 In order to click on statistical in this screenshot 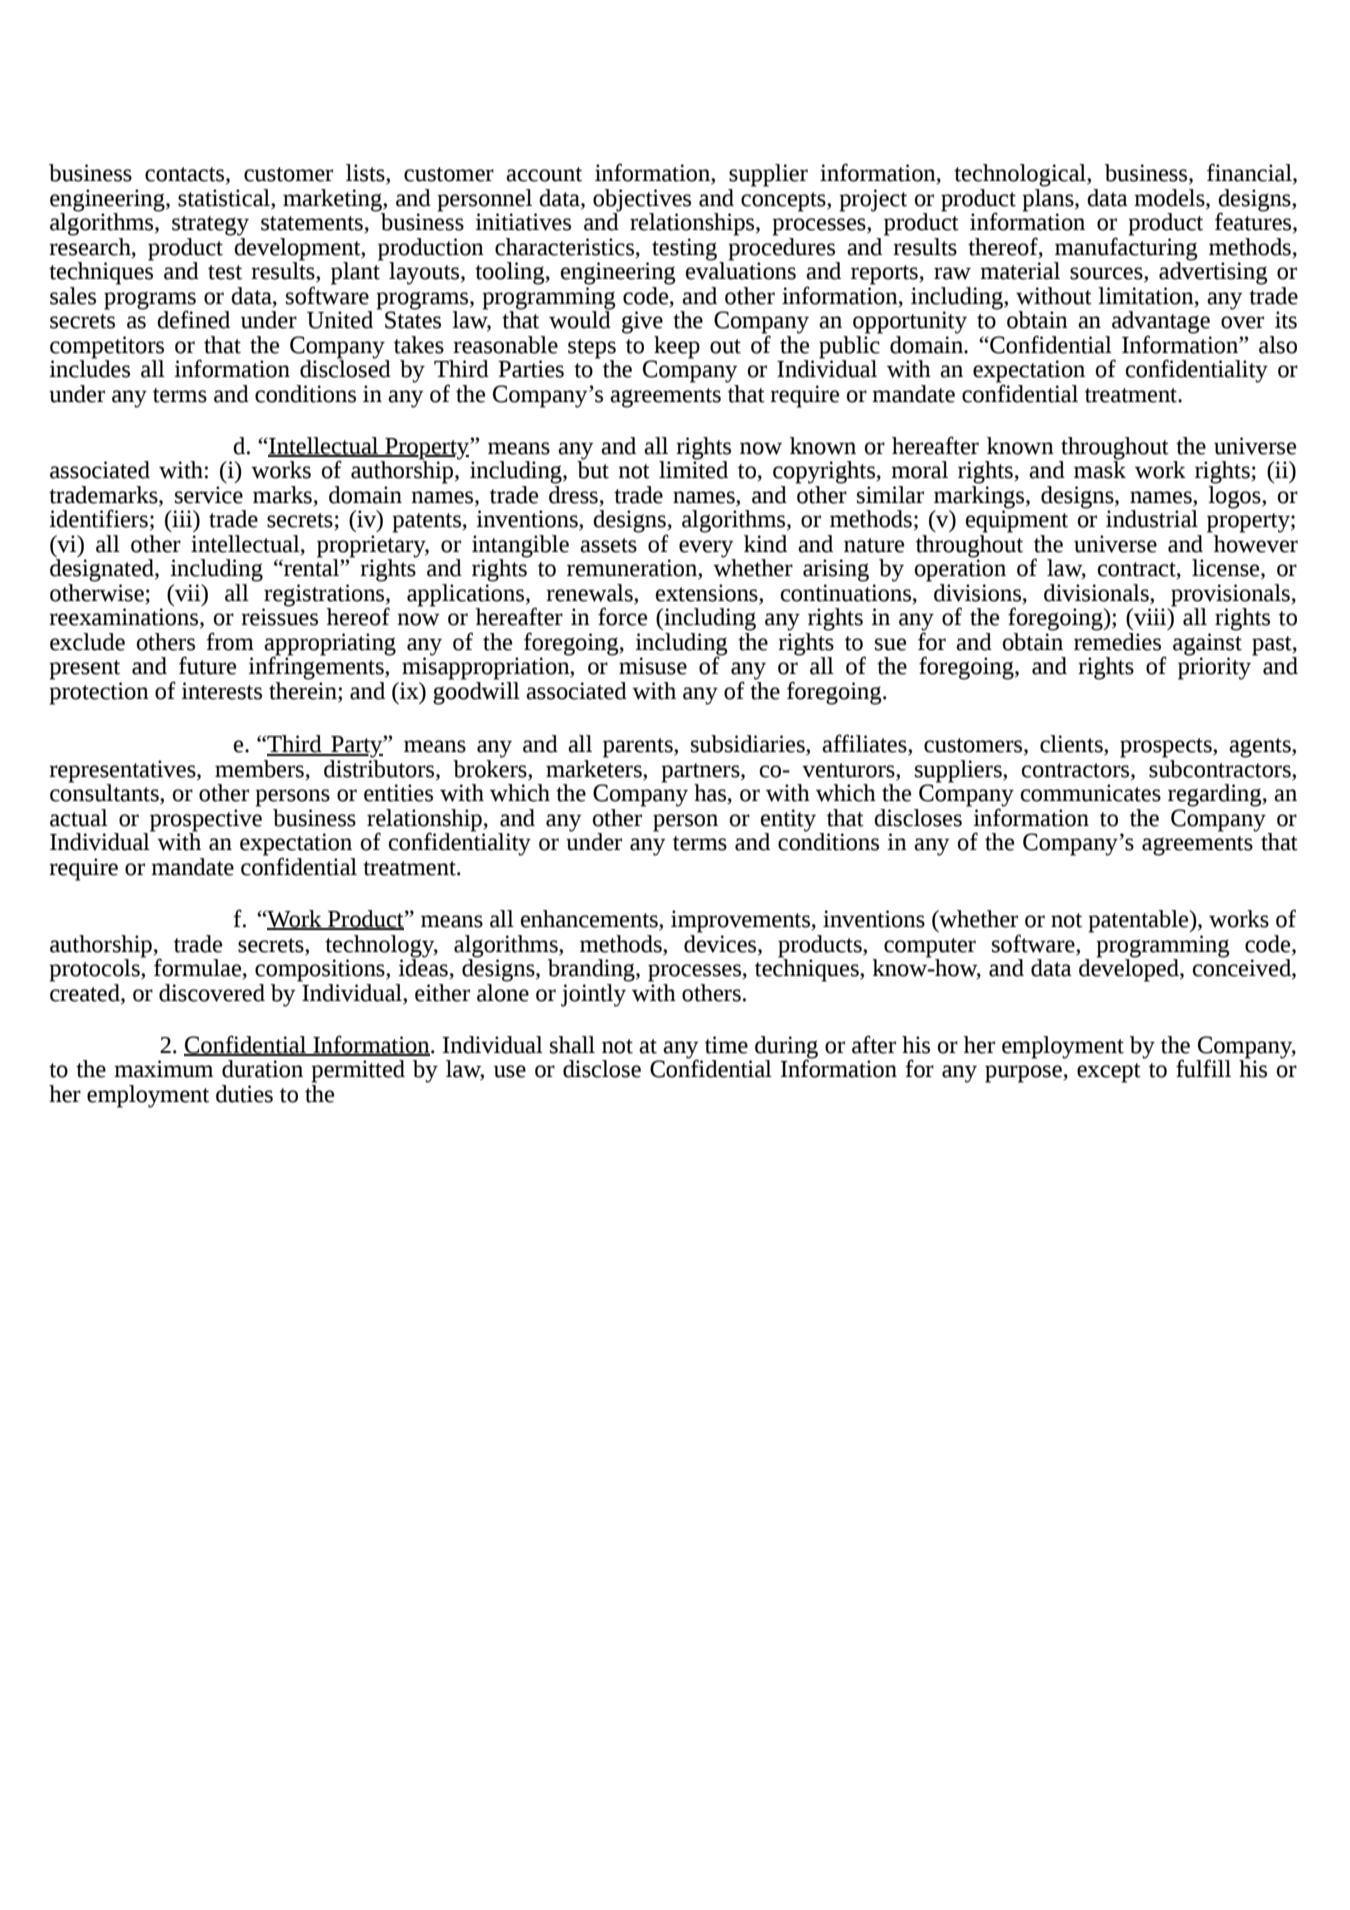, I will do `click(225, 198)`.
